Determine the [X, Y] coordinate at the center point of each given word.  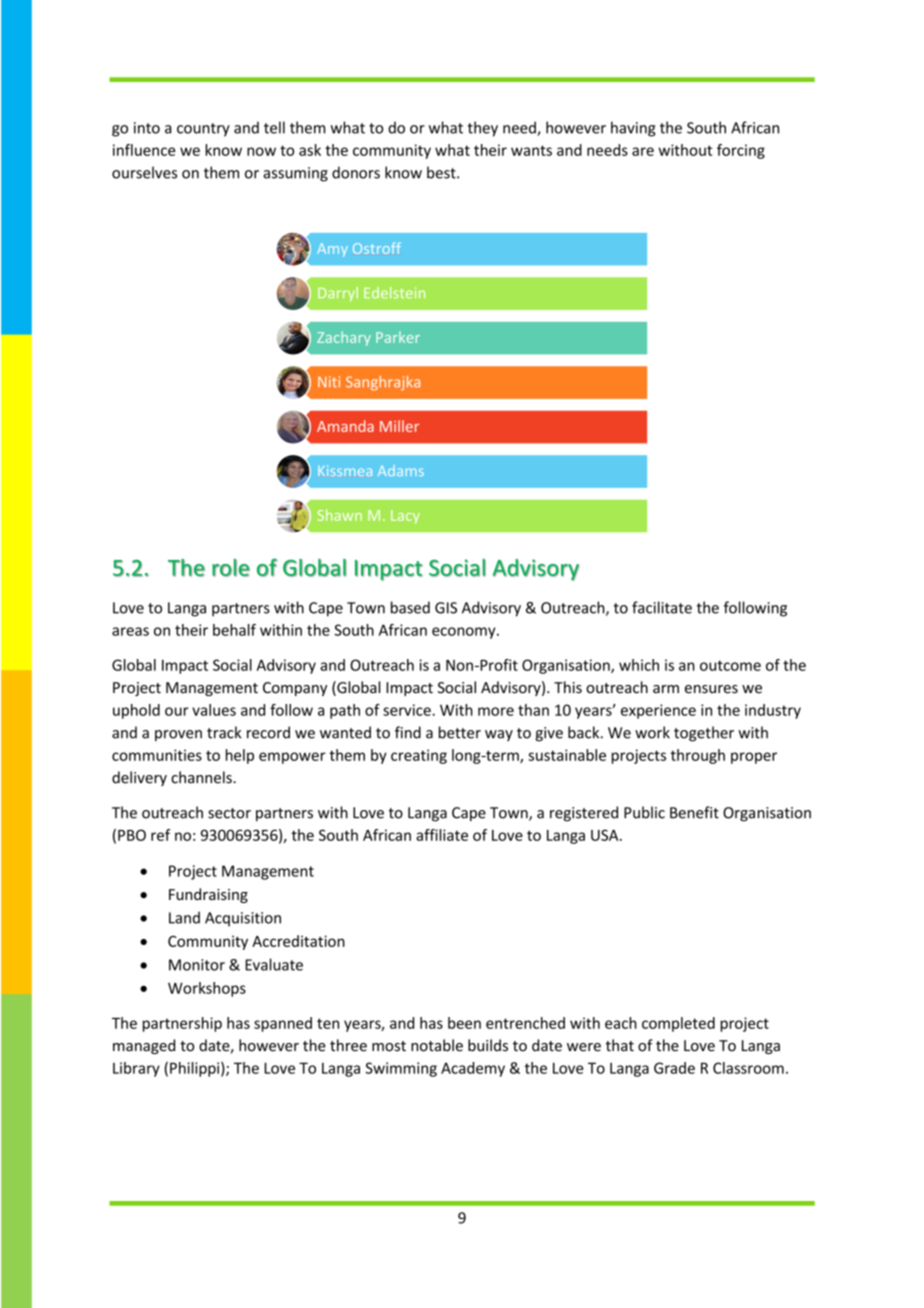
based [410, 607]
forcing [741, 151]
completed [678, 1024]
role [231, 568]
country [203, 130]
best [442, 172]
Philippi [196, 1069]
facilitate [662, 607]
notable [437, 1045]
